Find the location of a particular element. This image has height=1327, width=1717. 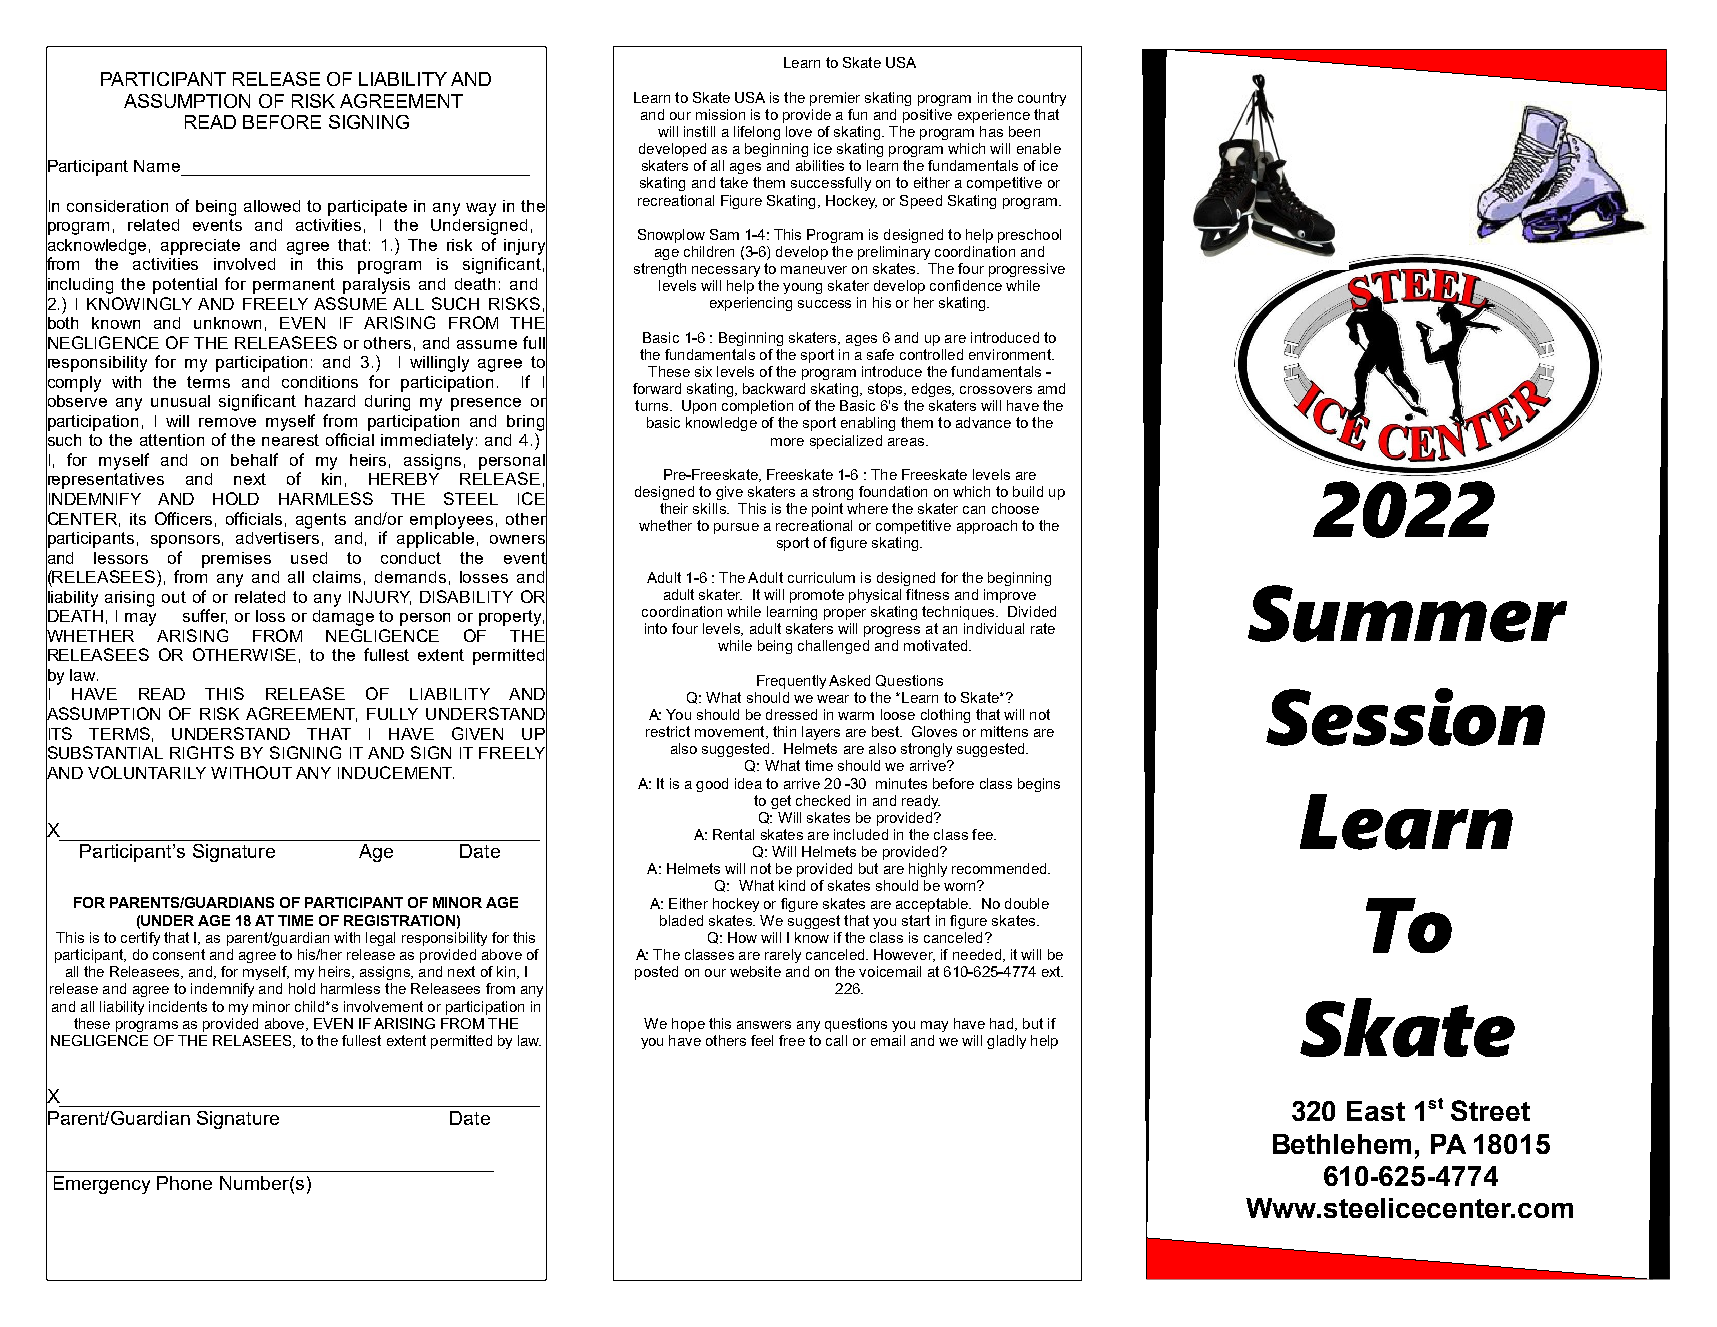

backward is located at coordinates (774, 388).
